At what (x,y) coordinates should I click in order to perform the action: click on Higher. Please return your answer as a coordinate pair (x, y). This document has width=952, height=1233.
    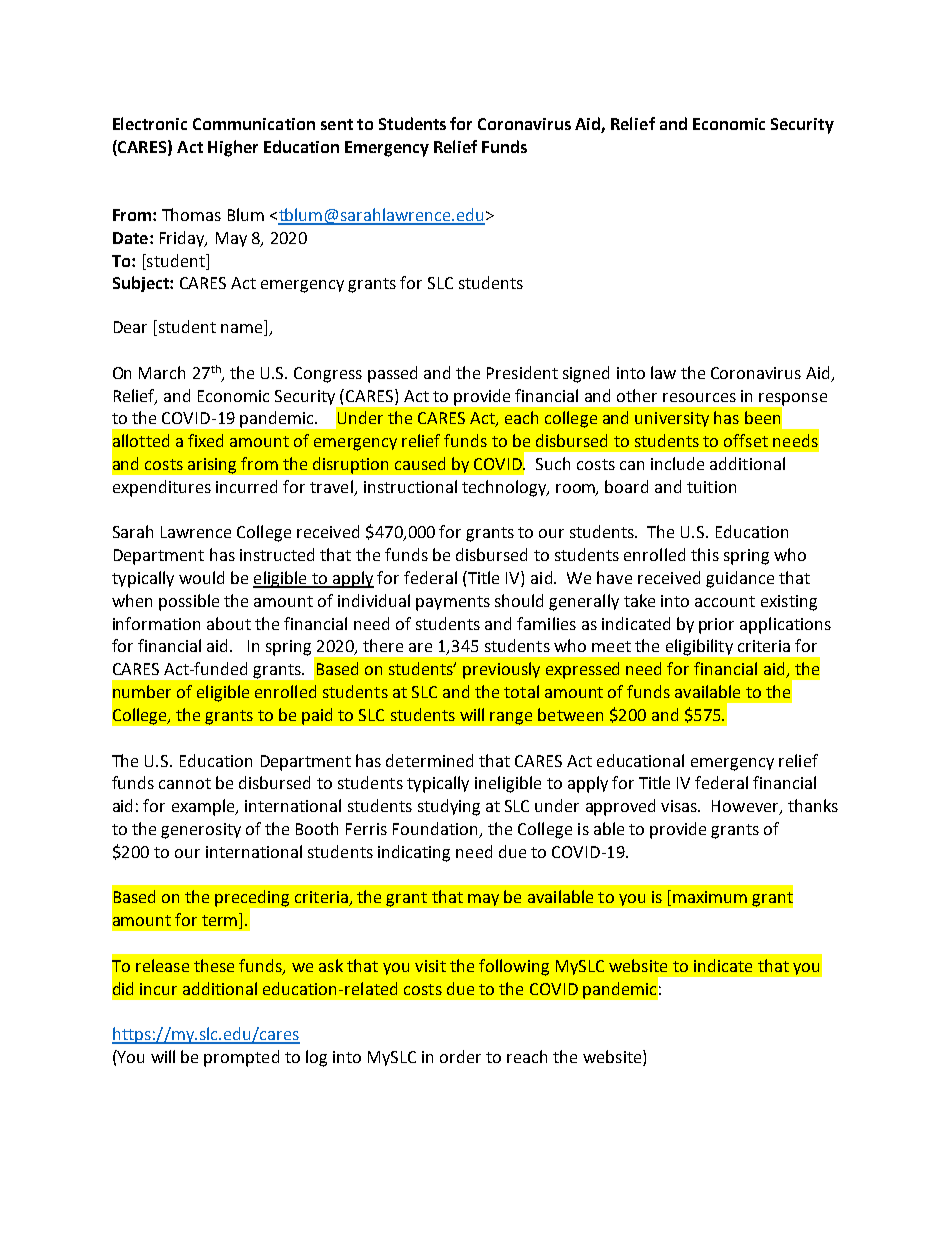
    Looking at the image, I should click on (233, 148).
